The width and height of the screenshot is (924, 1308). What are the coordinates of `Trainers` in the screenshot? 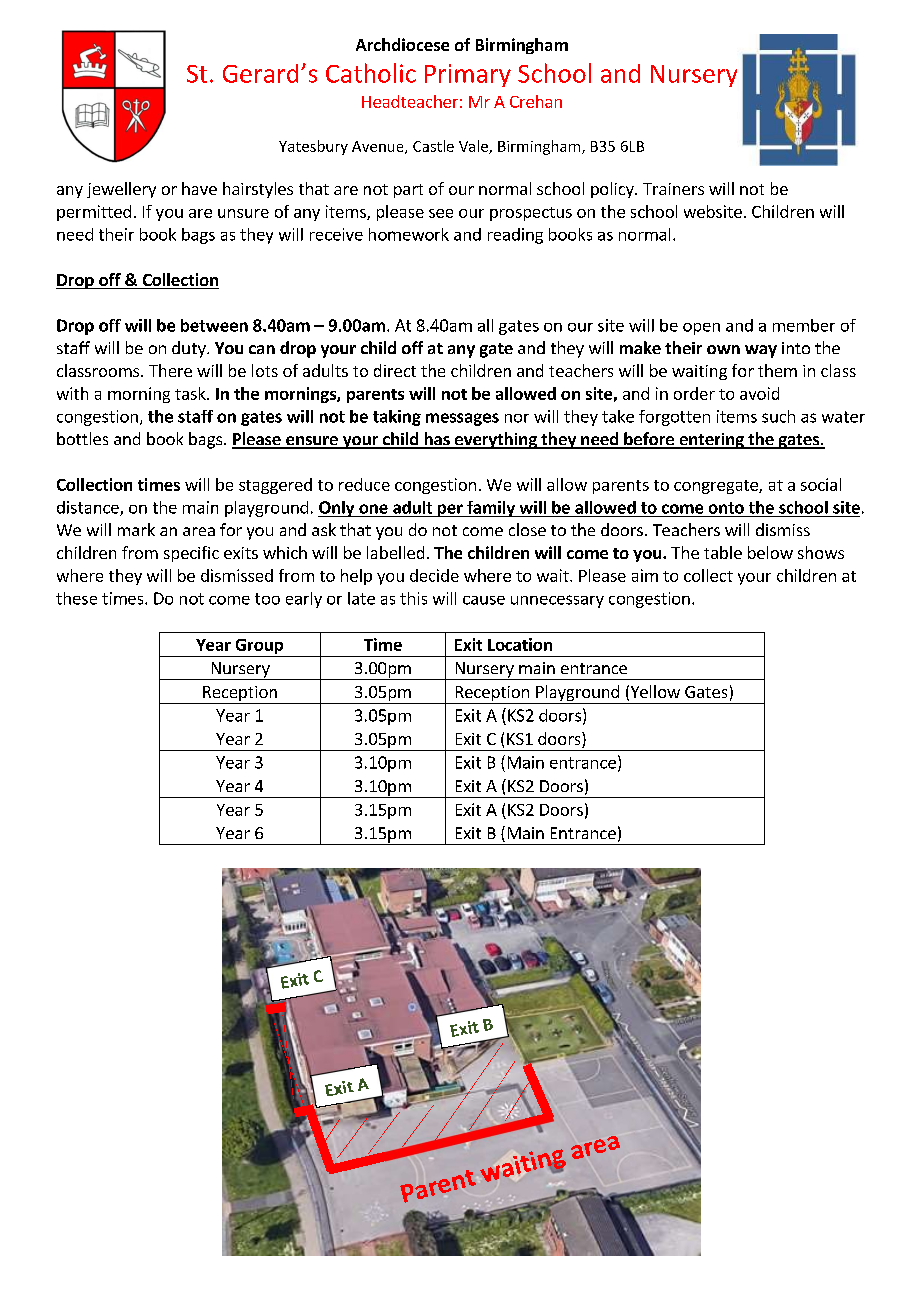 It's located at (673, 189).
